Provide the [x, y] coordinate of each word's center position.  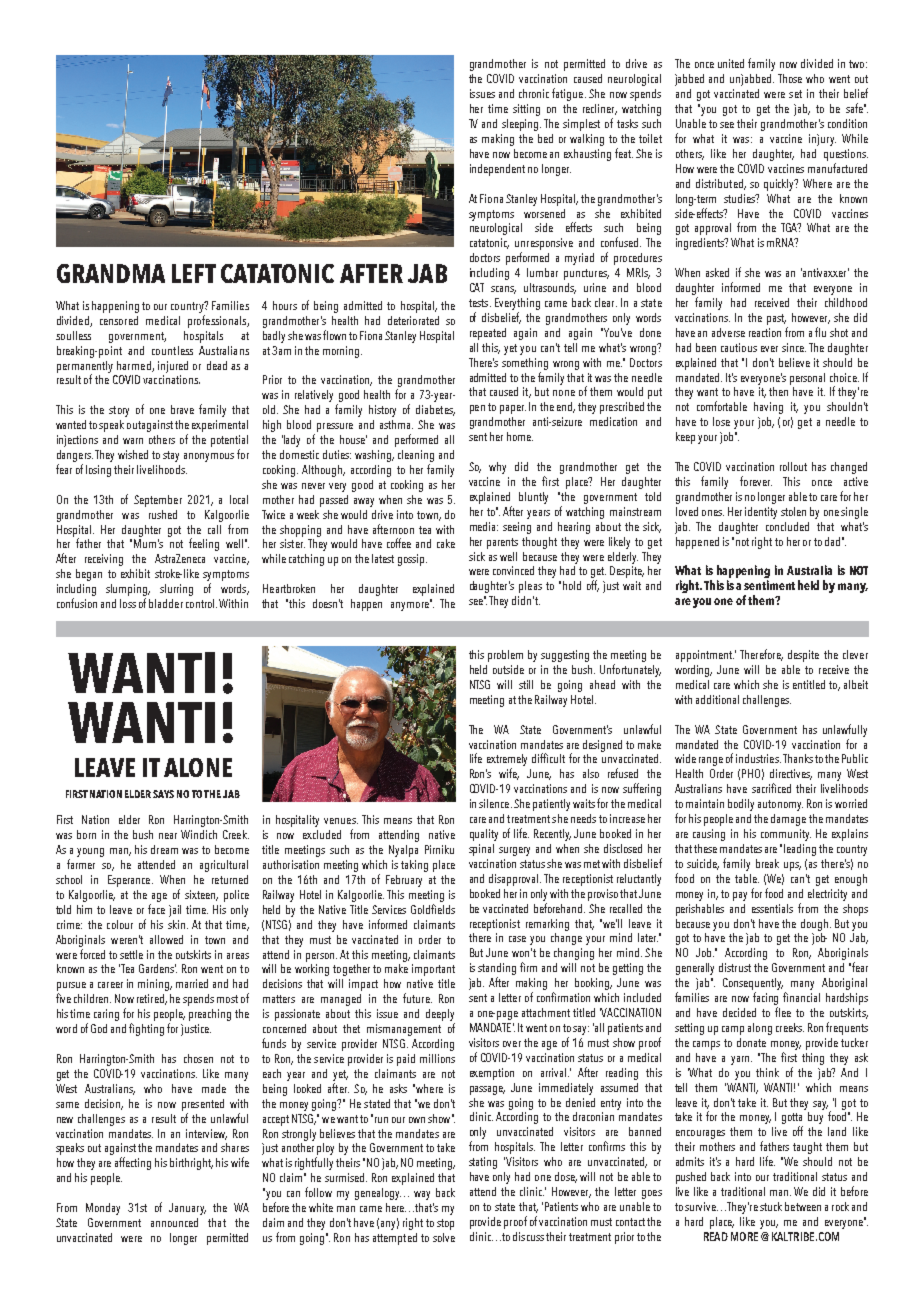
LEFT [194, 273]
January [187, 1209]
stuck [771, 1206]
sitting [526, 110]
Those [790, 78]
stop [445, 1224]
